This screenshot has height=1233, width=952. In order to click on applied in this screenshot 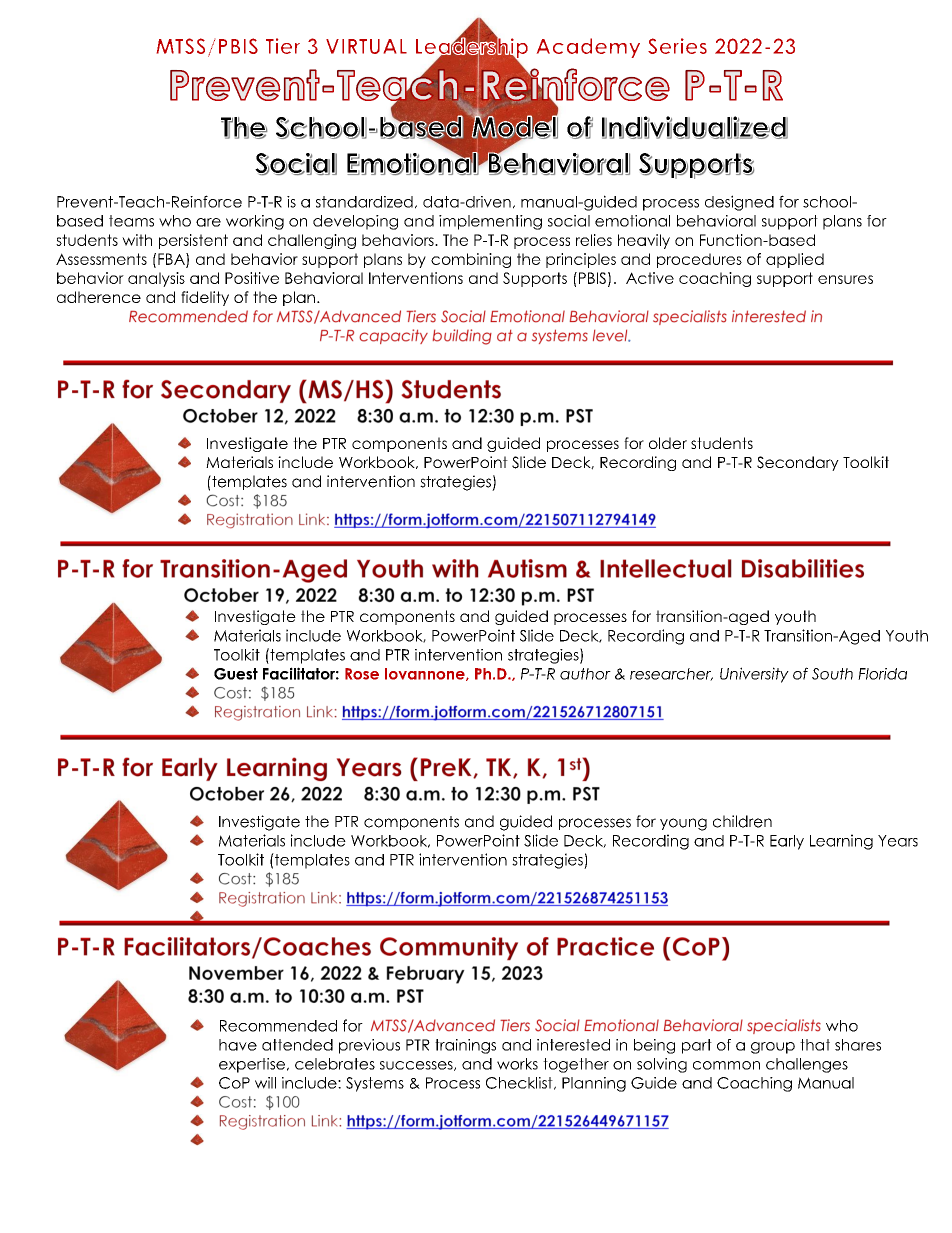, I will do `click(795, 260)`.
